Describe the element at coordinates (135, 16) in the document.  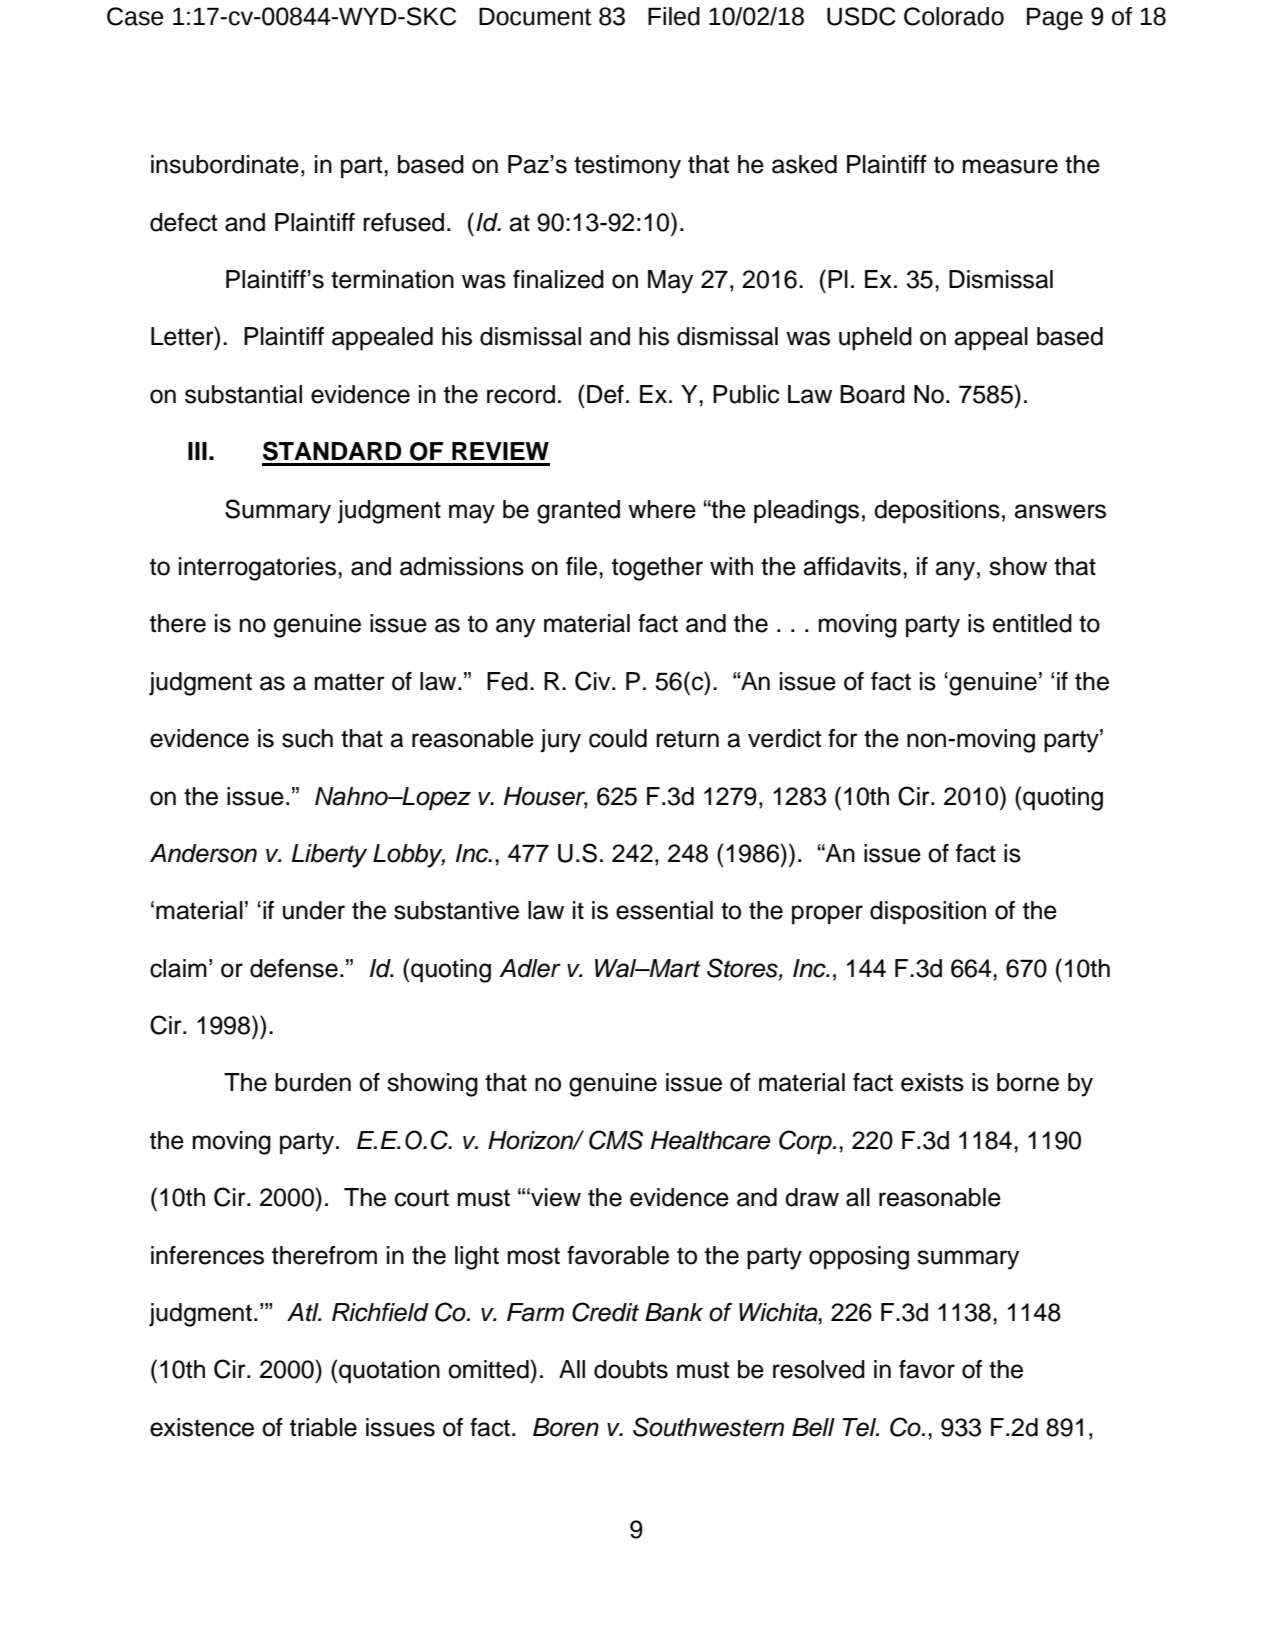
I see `Case` at that location.
